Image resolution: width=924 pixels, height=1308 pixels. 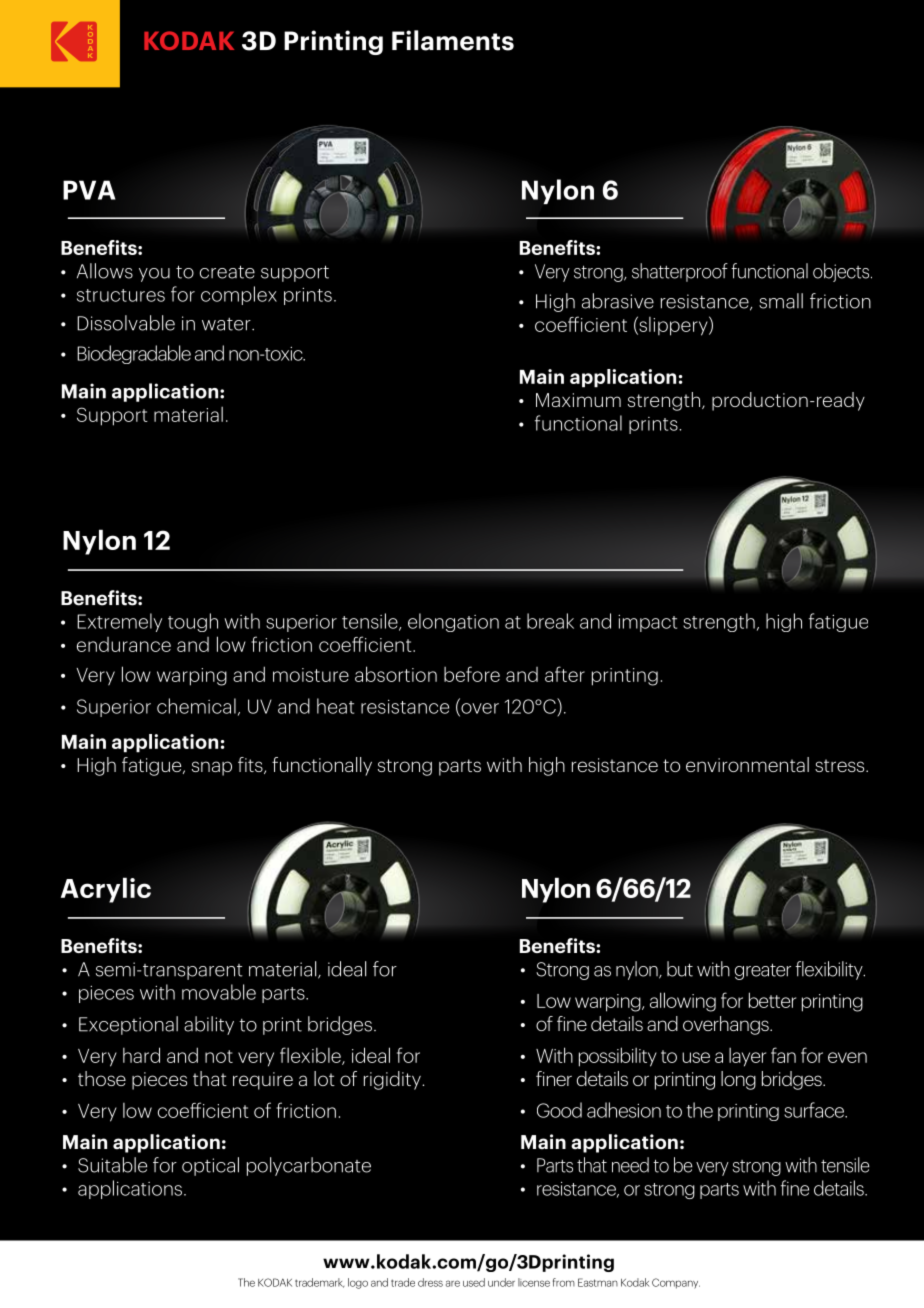 I want to click on ability, so click(x=209, y=1025).
